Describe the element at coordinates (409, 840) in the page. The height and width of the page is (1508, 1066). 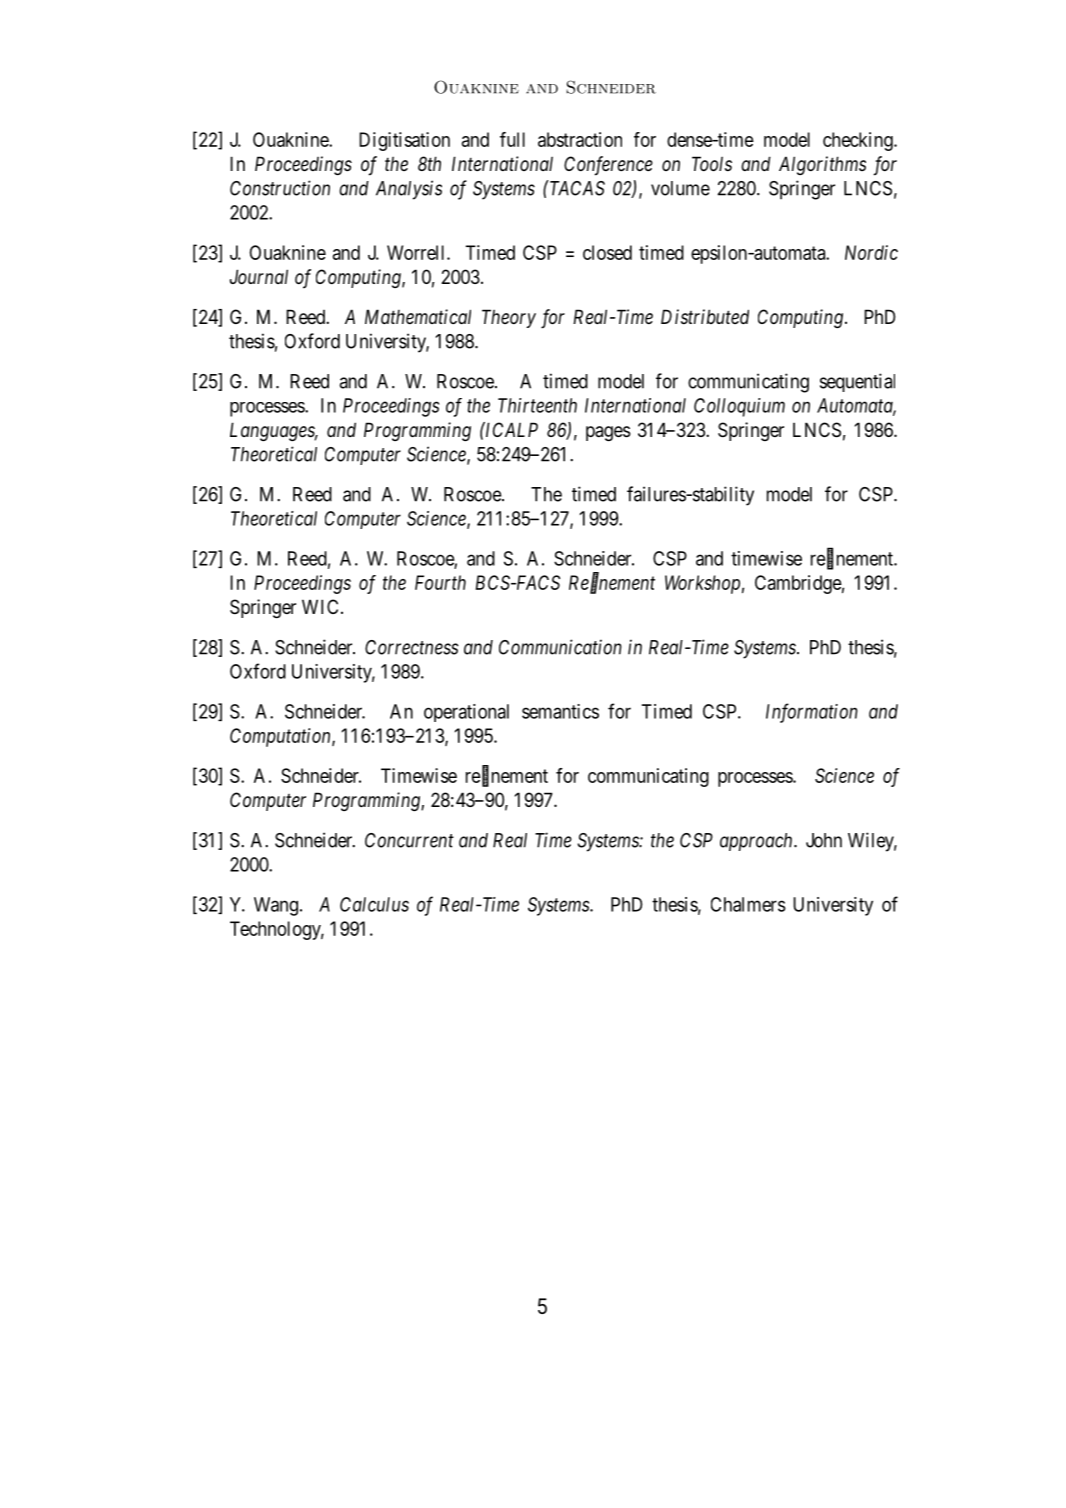
I see `Concurrent` at that location.
